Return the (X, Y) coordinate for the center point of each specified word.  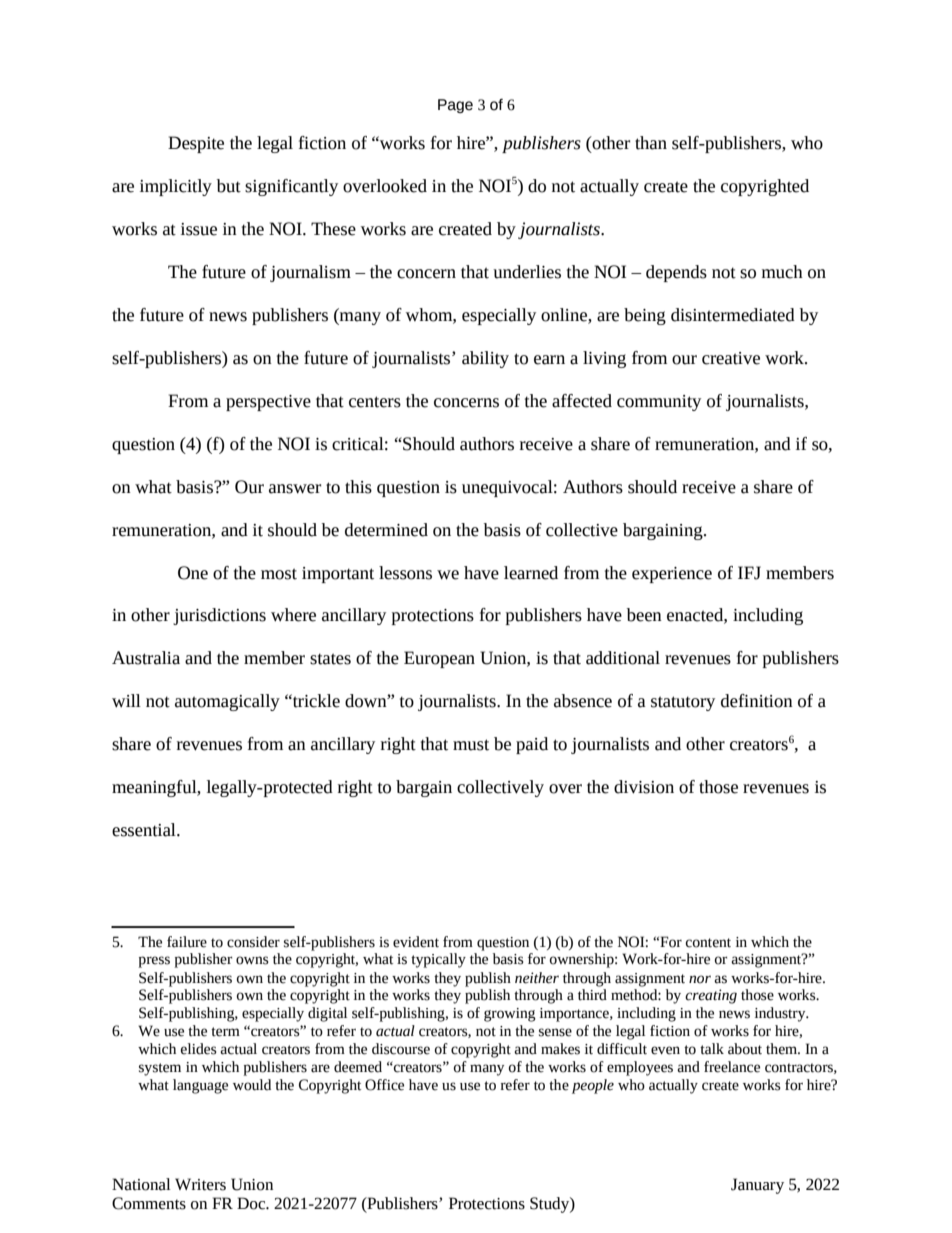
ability (485, 359)
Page (455, 106)
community (659, 403)
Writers (200, 1184)
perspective (268, 403)
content (708, 943)
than (651, 143)
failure (187, 942)
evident (416, 942)
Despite (196, 144)
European (439, 659)
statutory (683, 703)
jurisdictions (219, 616)
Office (384, 1085)
